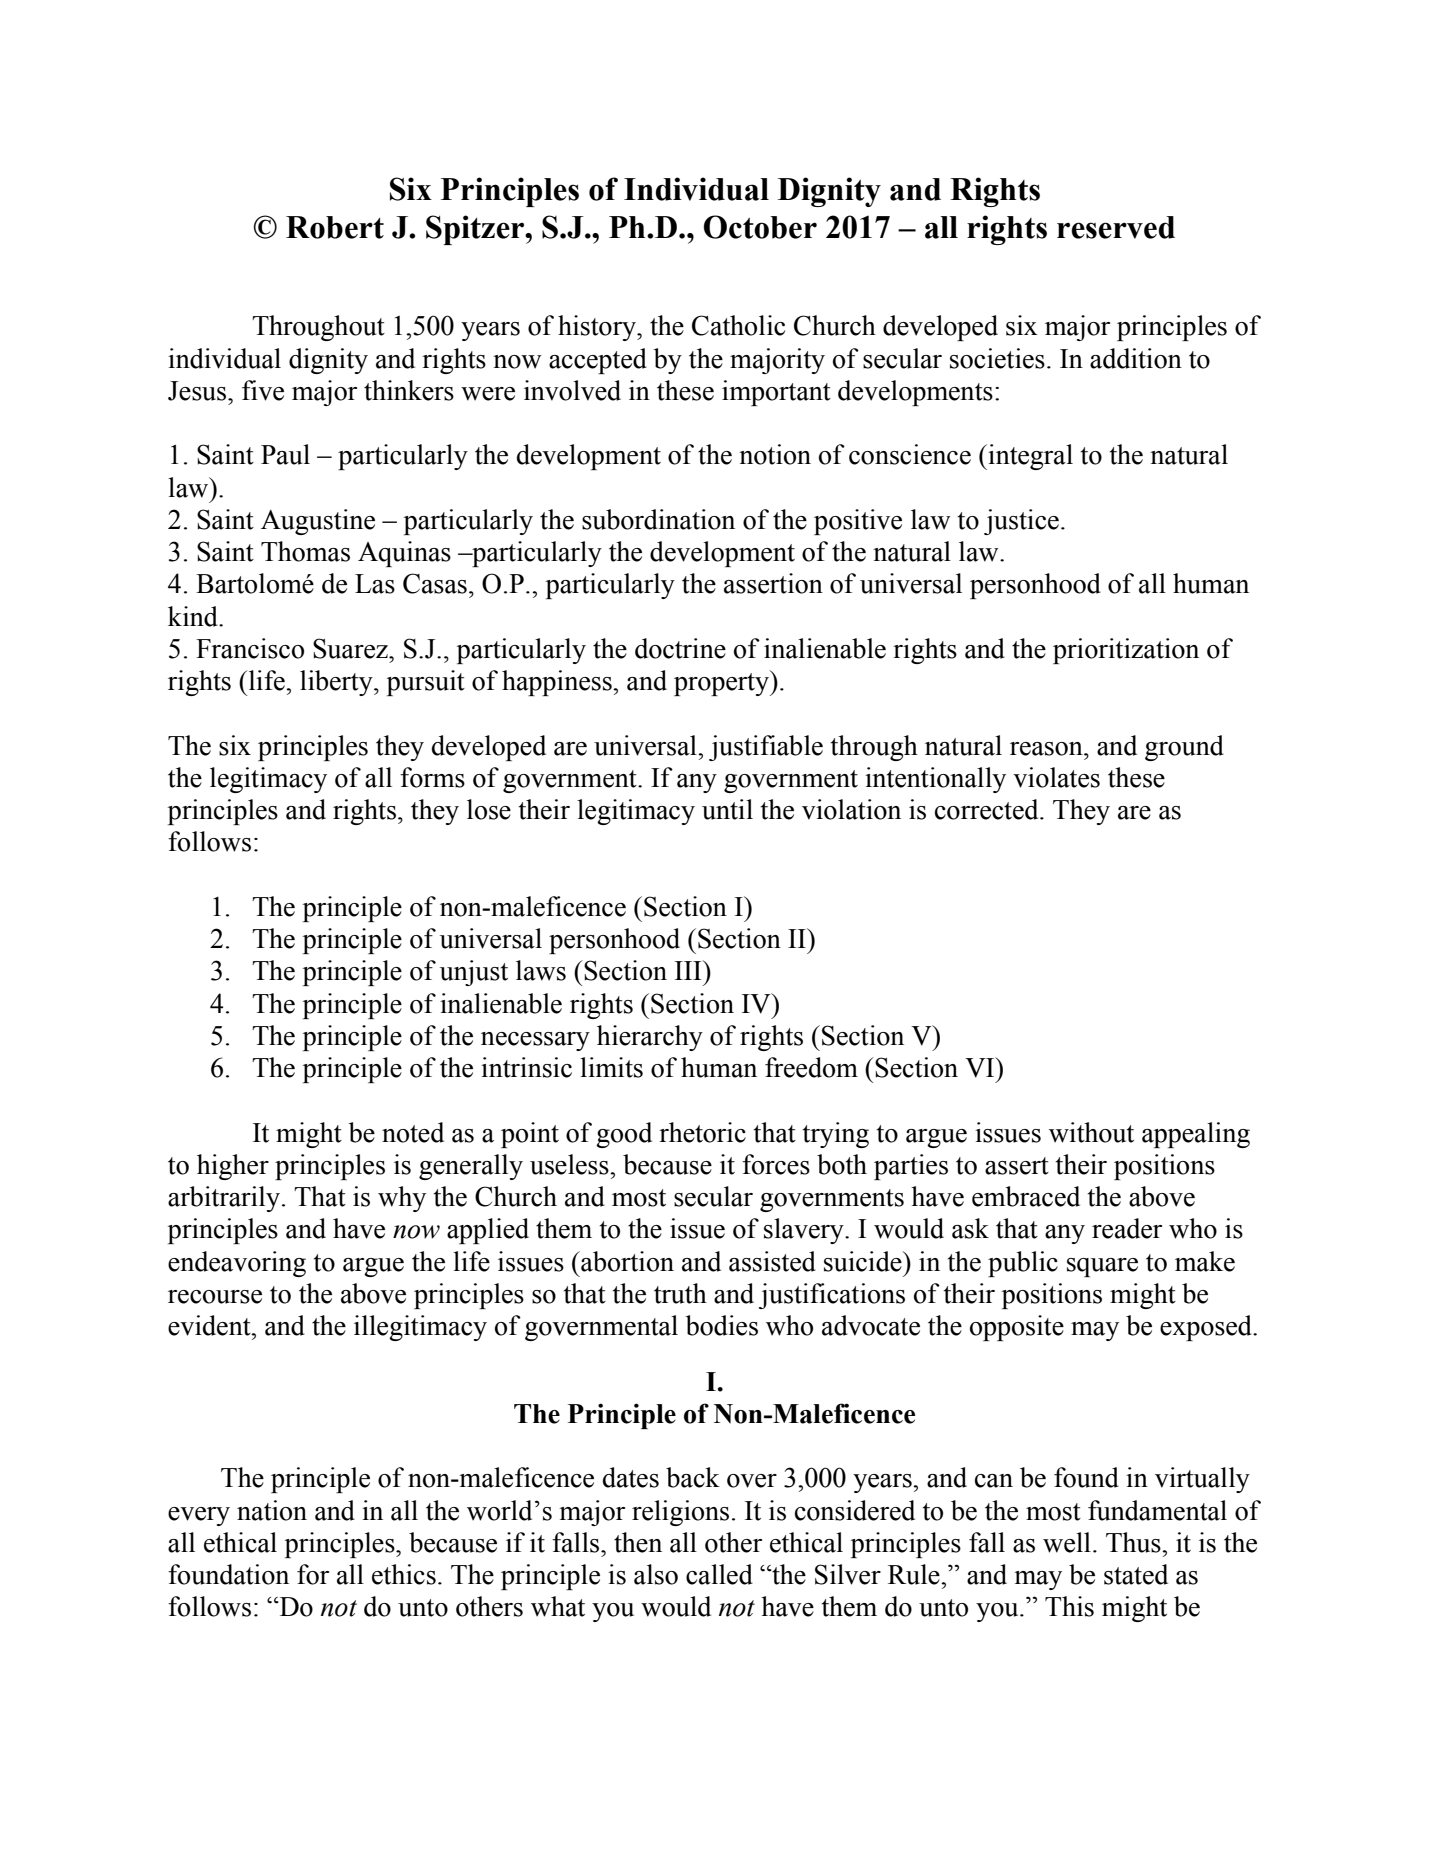  What do you see at coordinates (337, 683) in the screenshot?
I see `liberty` at bounding box center [337, 683].
